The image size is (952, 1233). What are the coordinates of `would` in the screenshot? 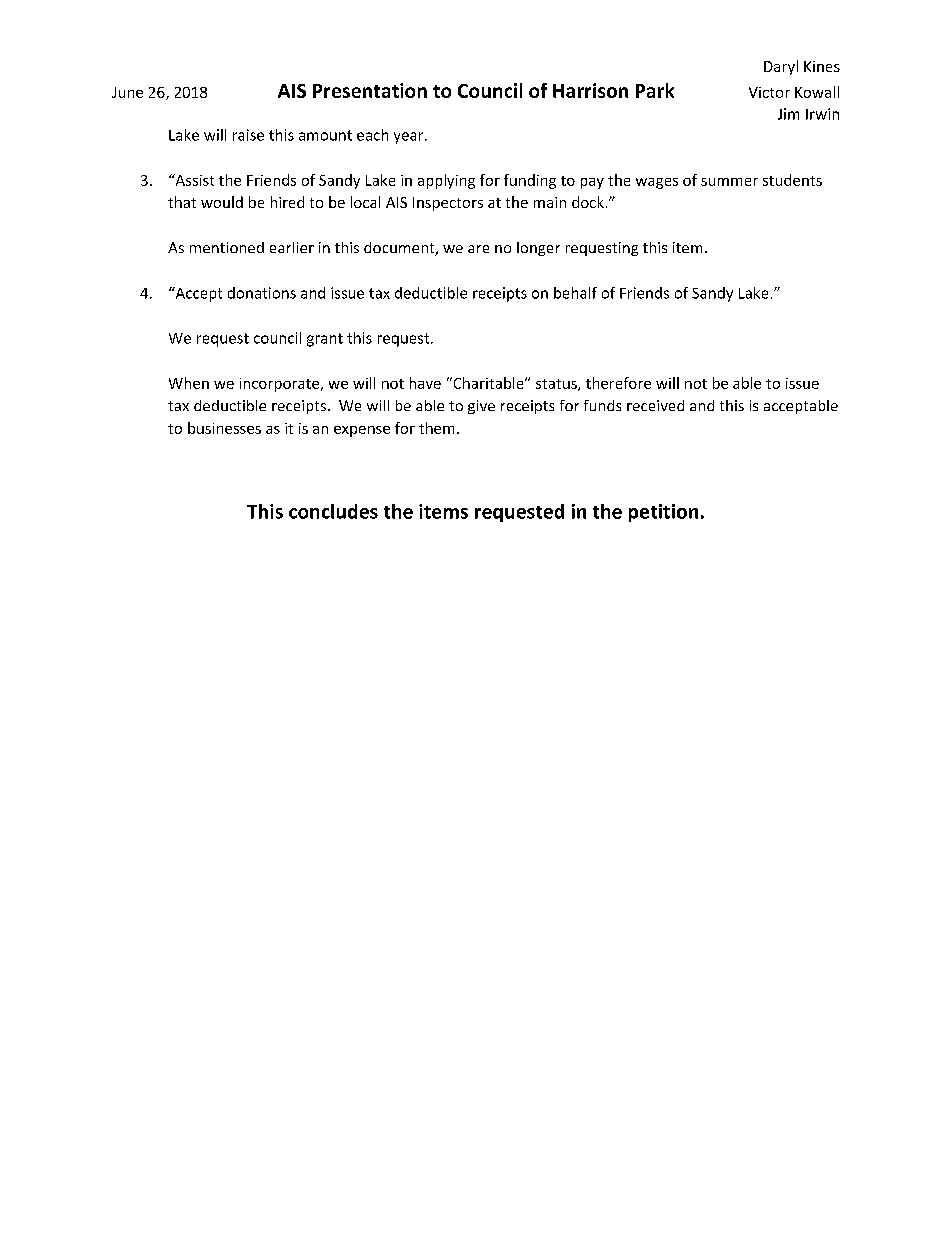 It's located at (222, 202).
